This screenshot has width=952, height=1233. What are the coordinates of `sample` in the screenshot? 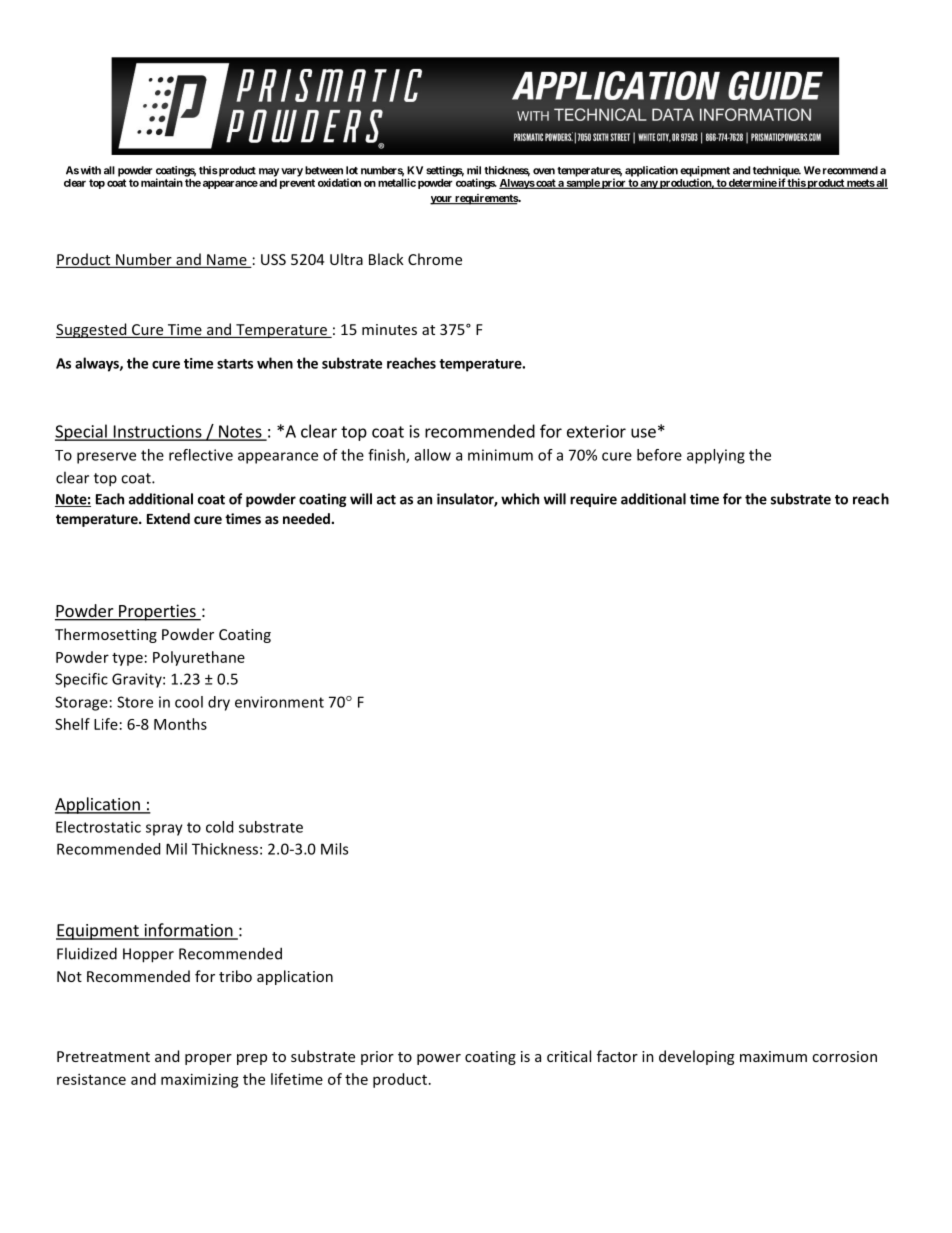 It's located at (582, 184).
